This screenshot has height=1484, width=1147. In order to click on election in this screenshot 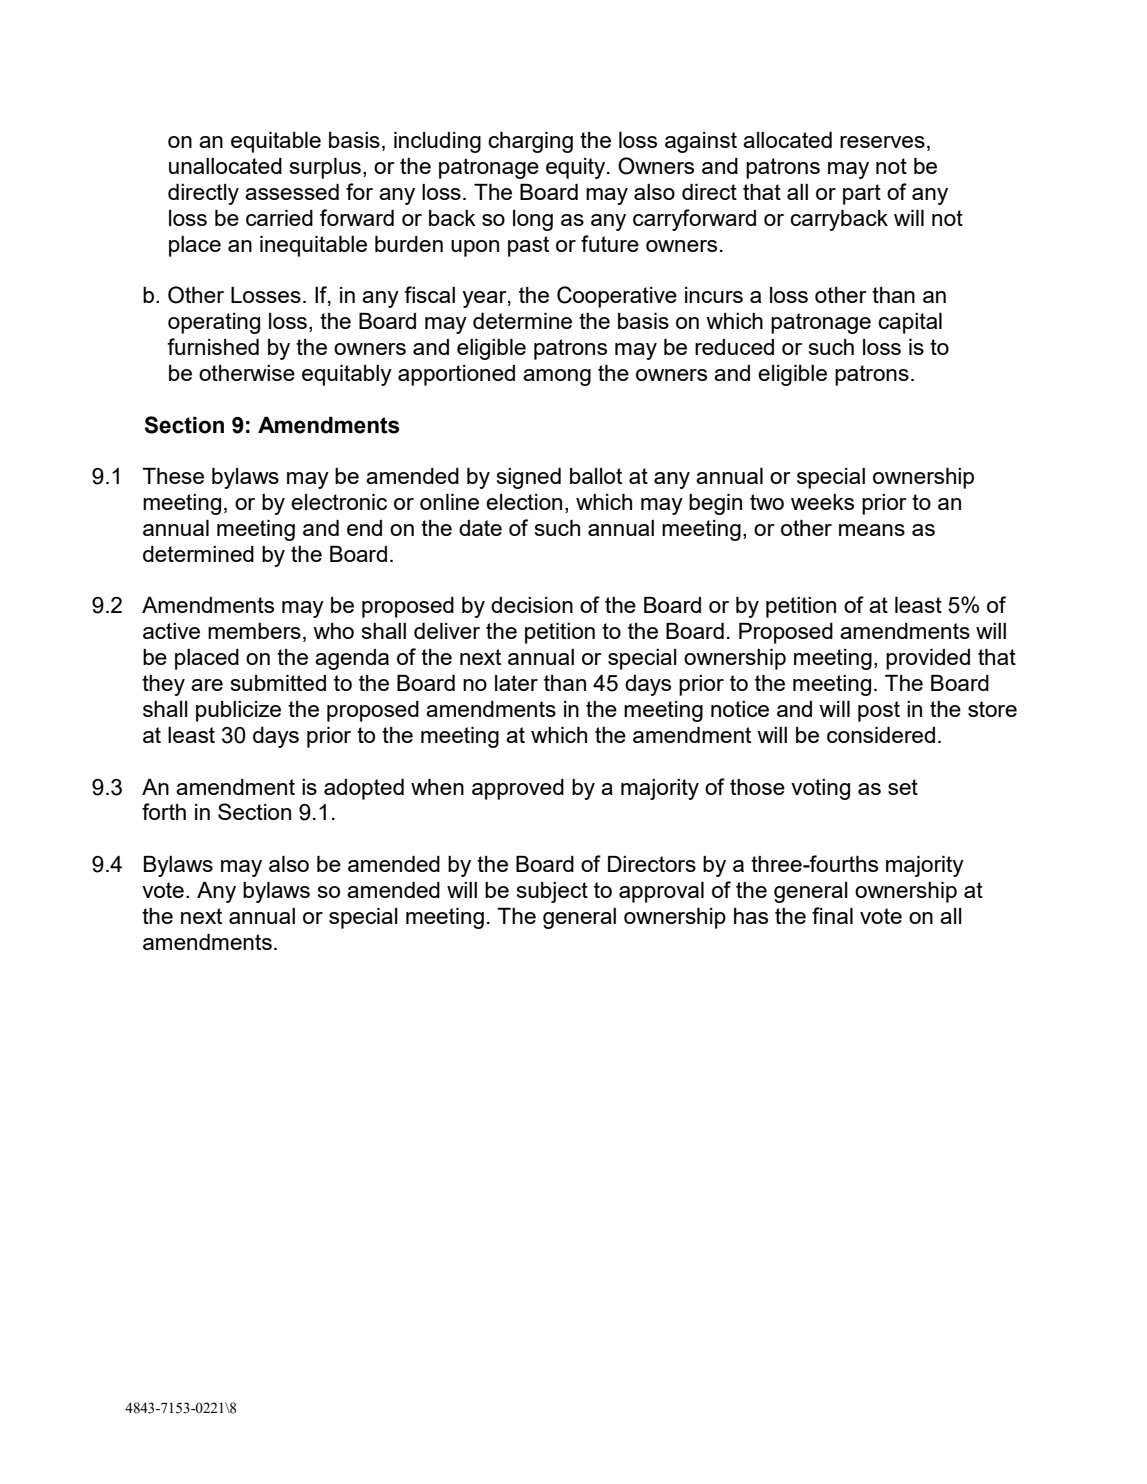, I will do `click(524, 502)`.
